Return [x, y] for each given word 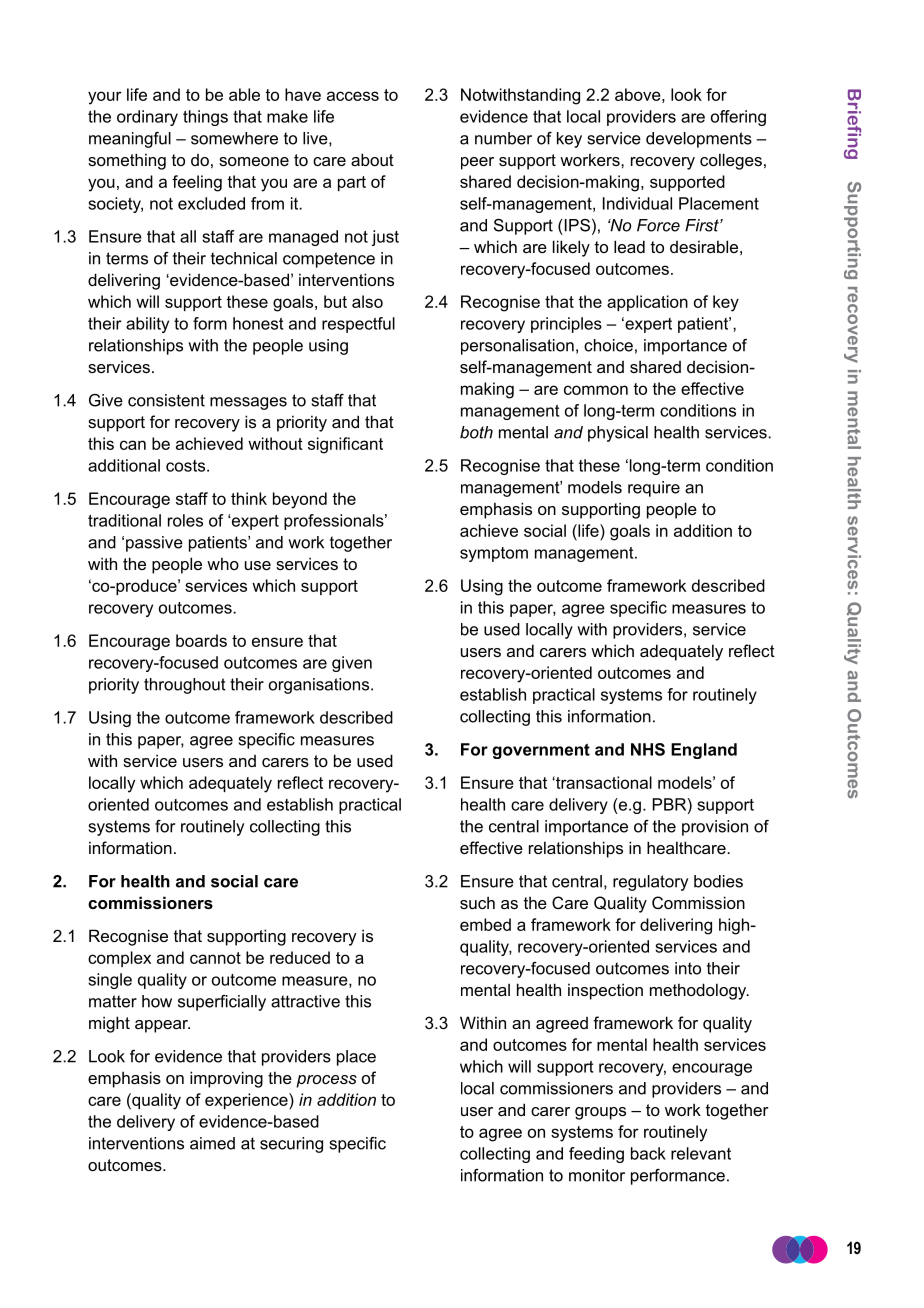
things [205, 118]
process [326, 1081]
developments [699, 140]
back [648, 1153]
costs [185, 466]
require [654, 489]
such [477, 902]
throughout [185, 686]
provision [715, 828]
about [372, 159]
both [476, 432]
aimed [212, 1143]
